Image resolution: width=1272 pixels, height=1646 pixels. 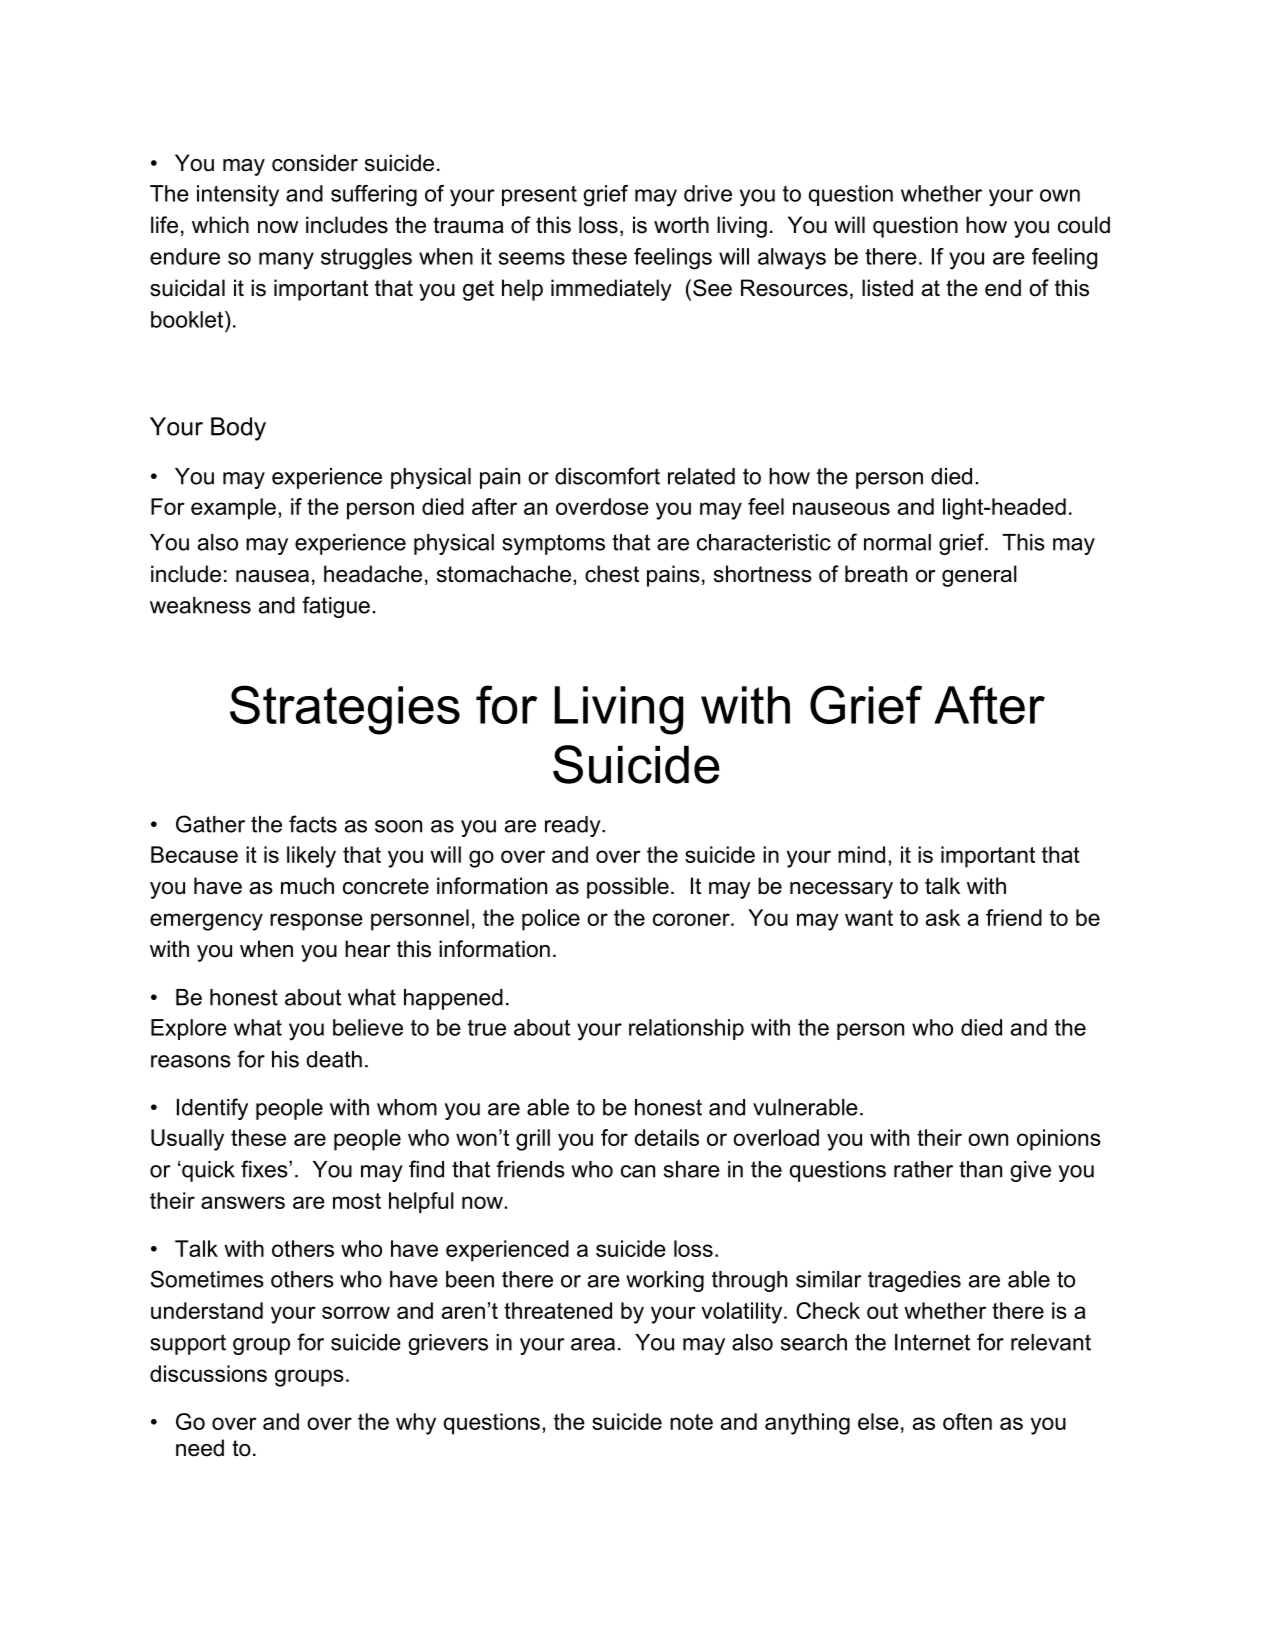 What do you see at coordinates (681, 225) in the page?
I see `worth` at bounding box center [681, 225].
